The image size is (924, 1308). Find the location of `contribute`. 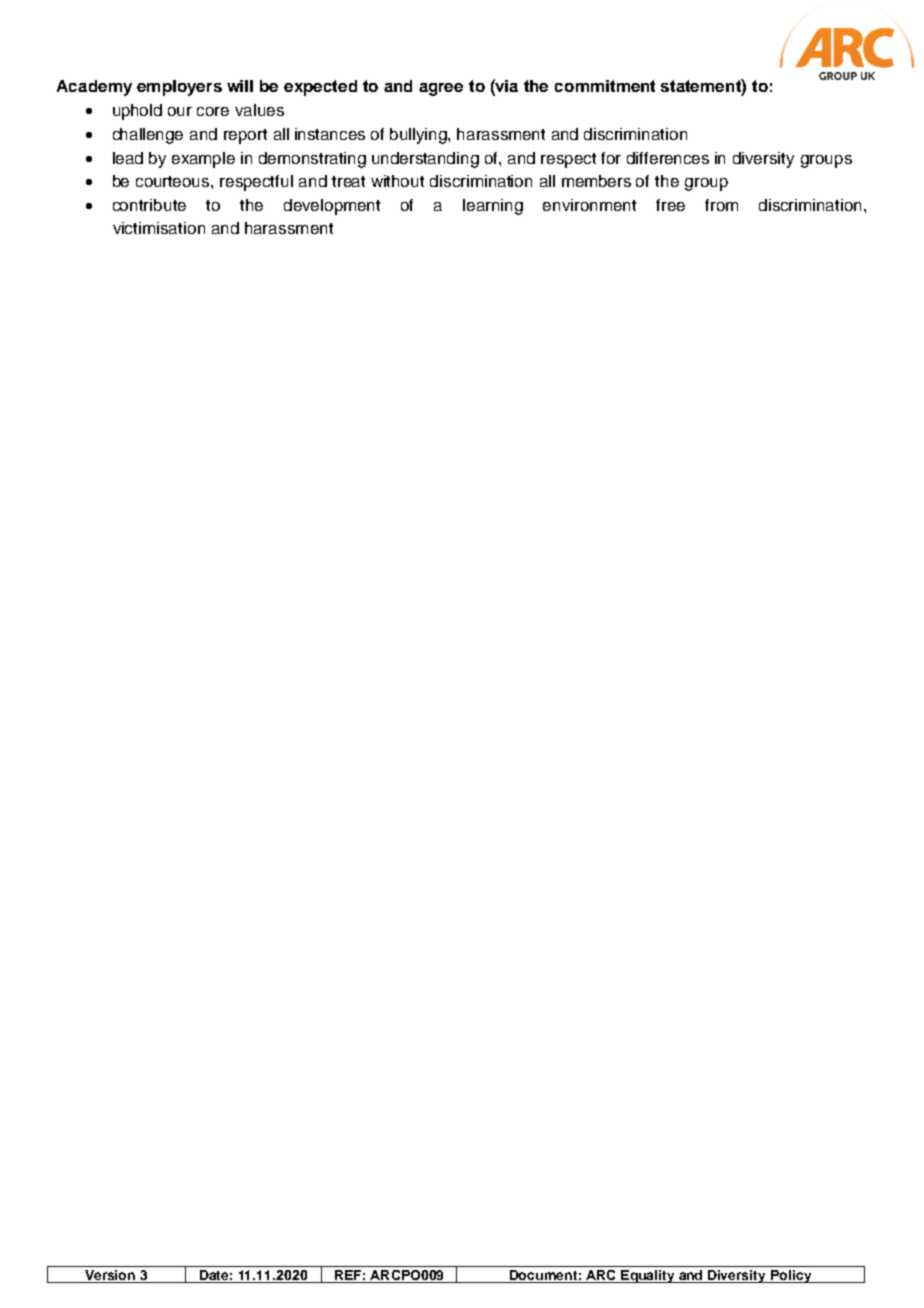

contribute is located at coordinates (149, 205).
